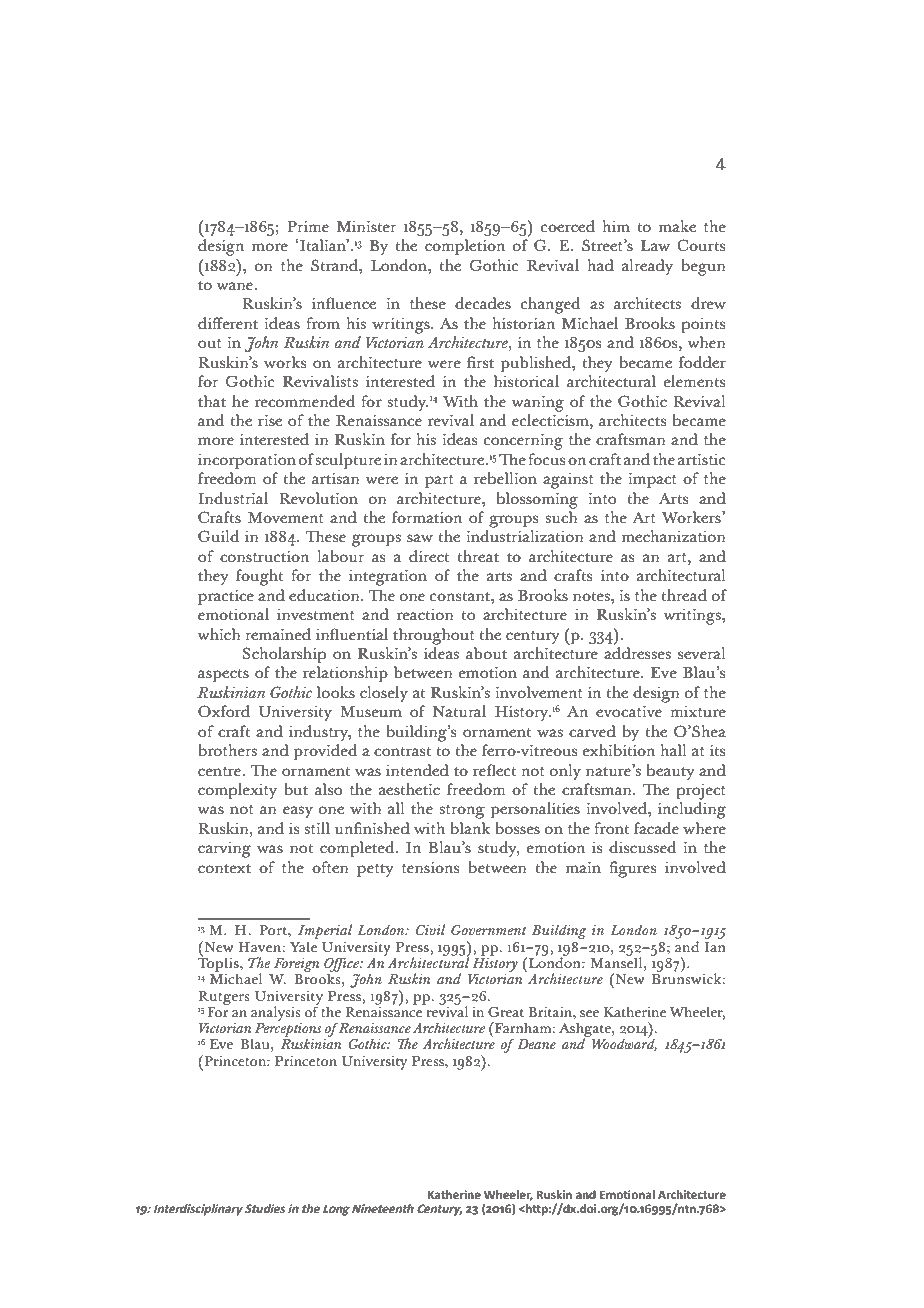  Describe the element at coordinates (589, 1014) in the document. I see `see` at that location.
